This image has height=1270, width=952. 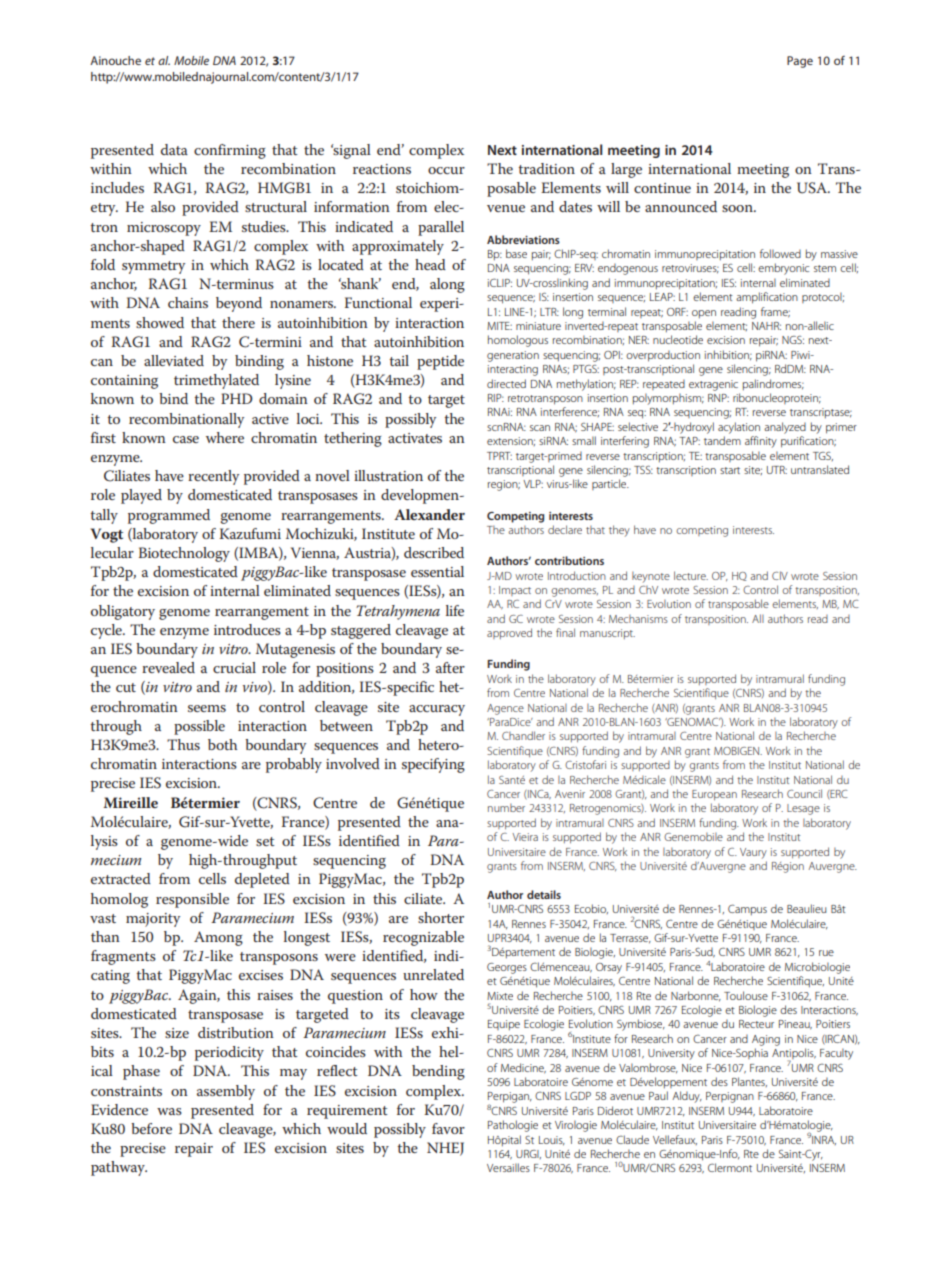 I want to click on Page, so click(x=800, y=62).
